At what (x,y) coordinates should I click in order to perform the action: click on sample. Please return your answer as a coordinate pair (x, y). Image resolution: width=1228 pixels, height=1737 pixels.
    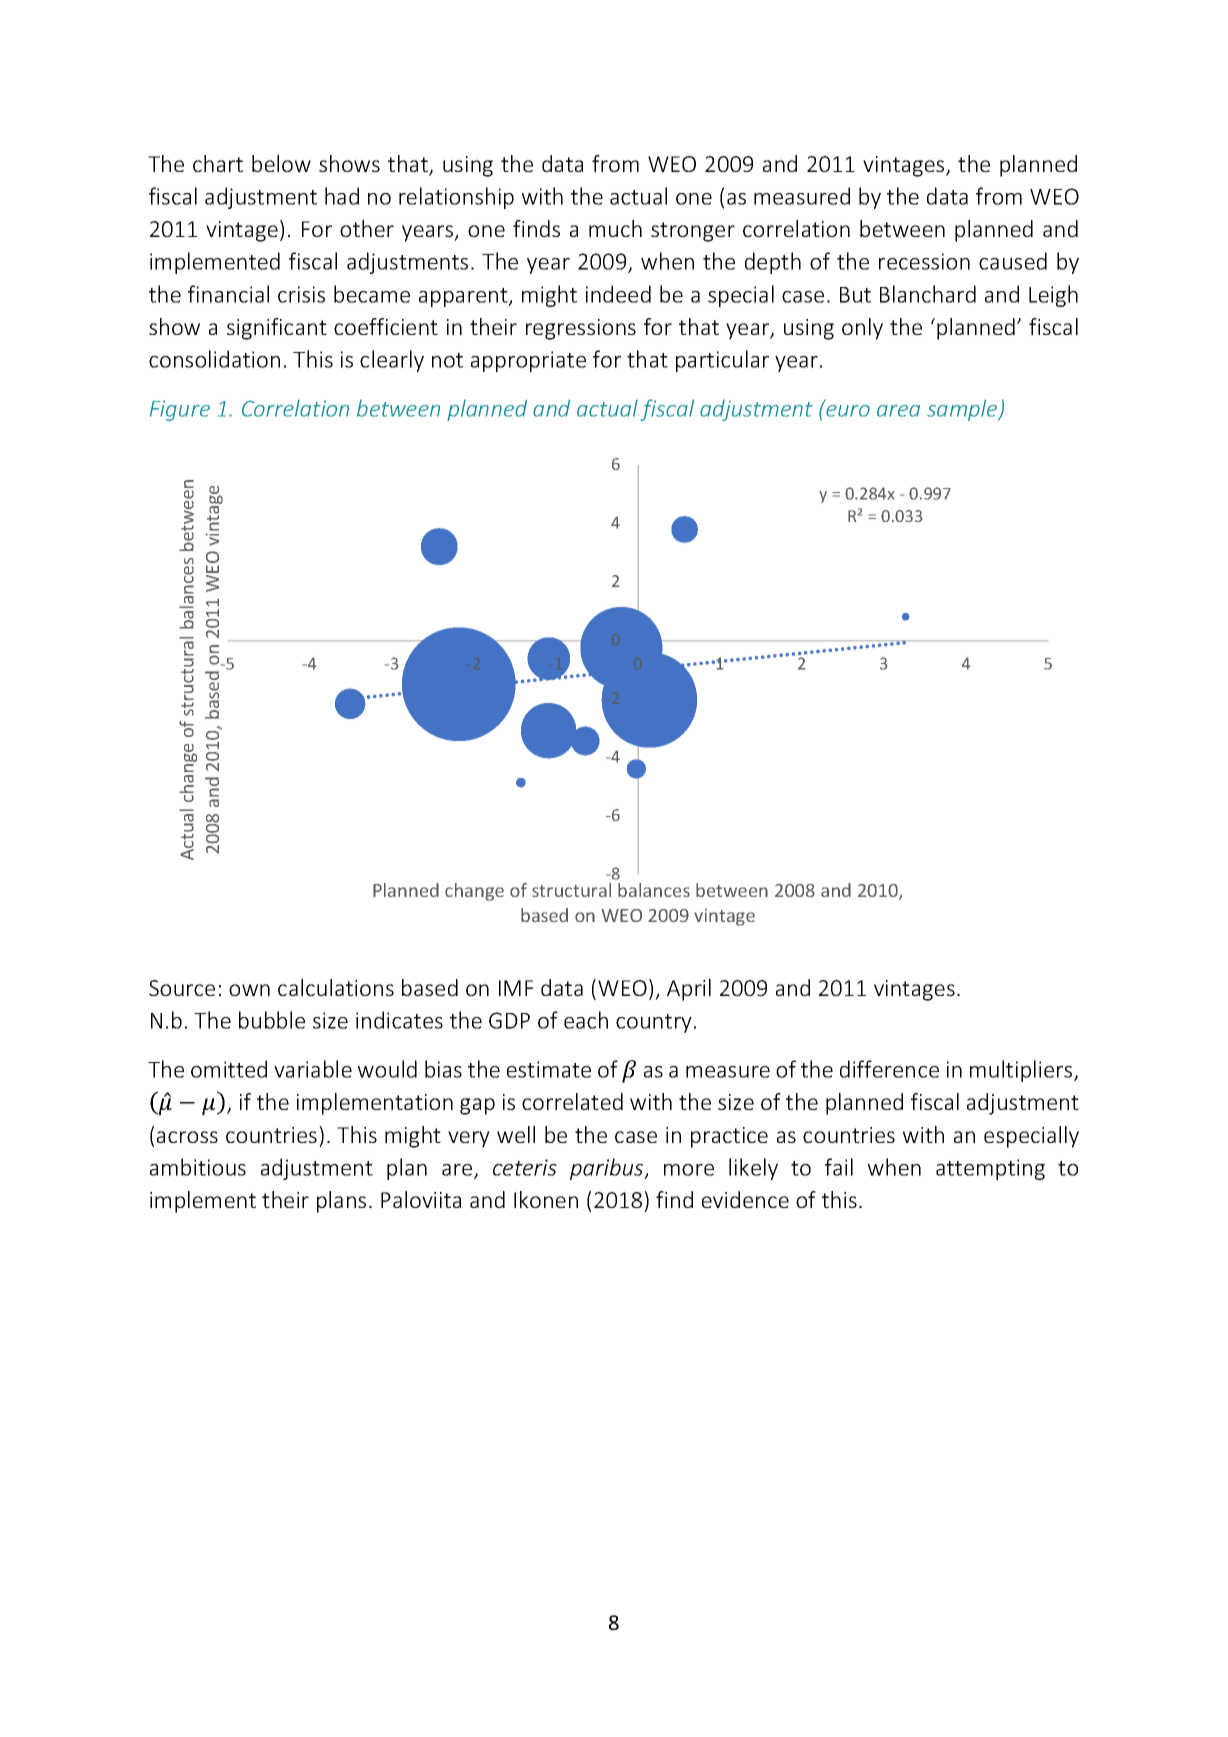
    Looking at the image, I should click on (963, 410).
